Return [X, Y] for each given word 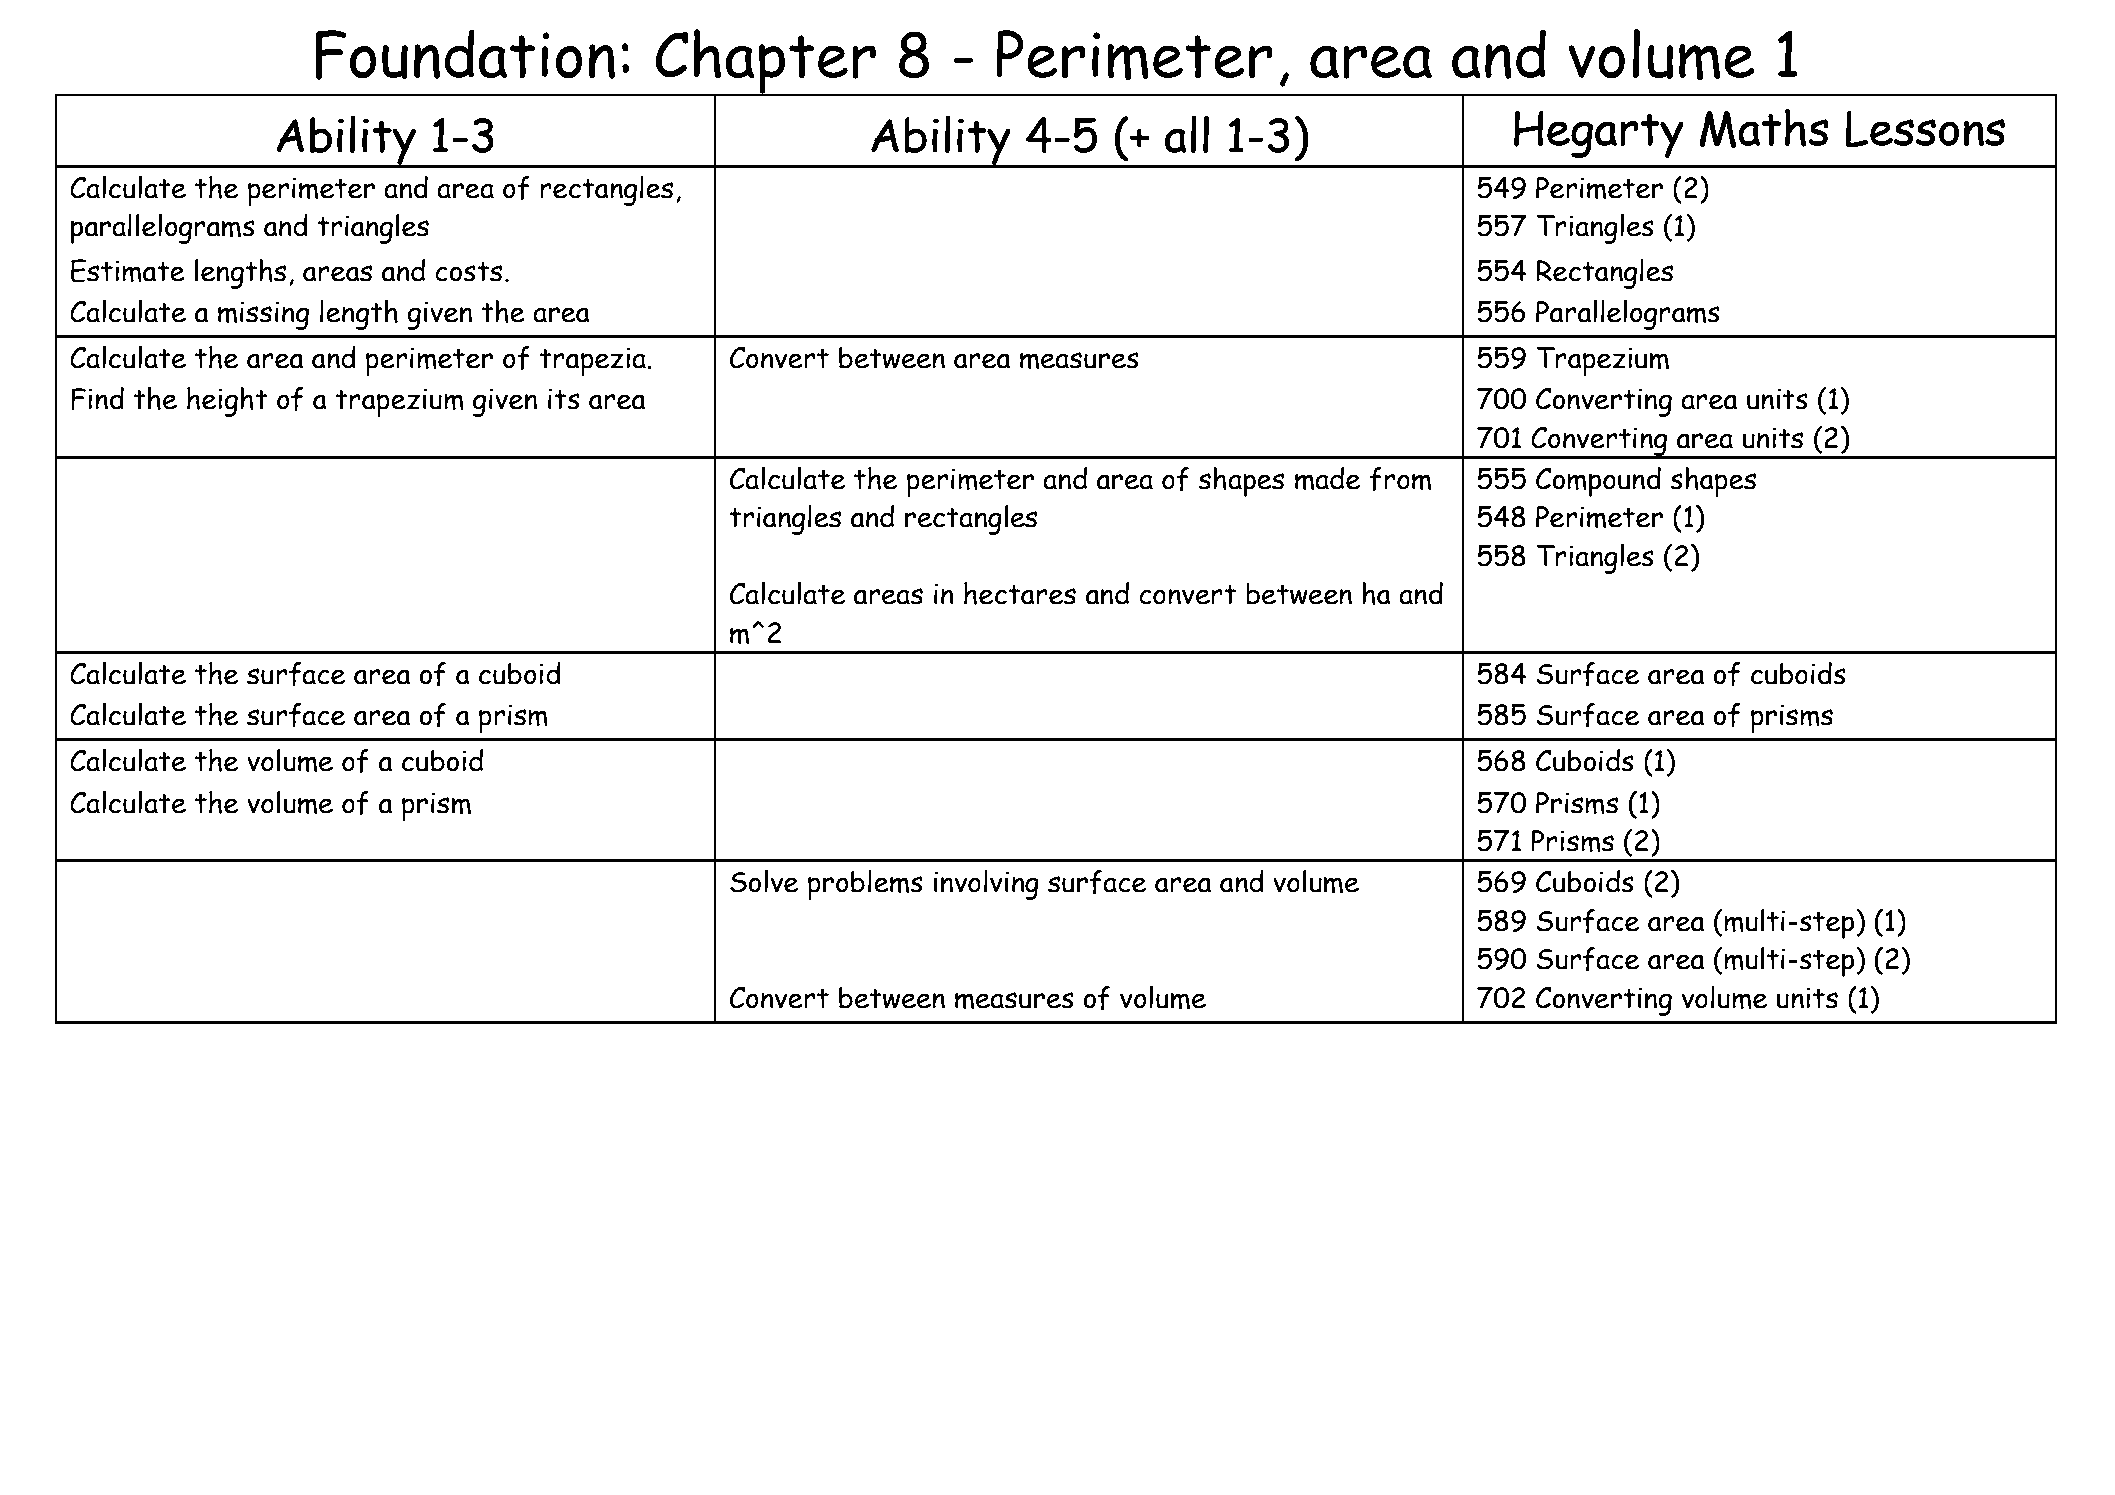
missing [263, 315]
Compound [1598, 482]
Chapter [765, 62]
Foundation [465, 54]
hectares [1020, 593]
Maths [1764, 128]
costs [468, 272]
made [1327, 479]
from [1400, 479]
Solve [764, 881]
